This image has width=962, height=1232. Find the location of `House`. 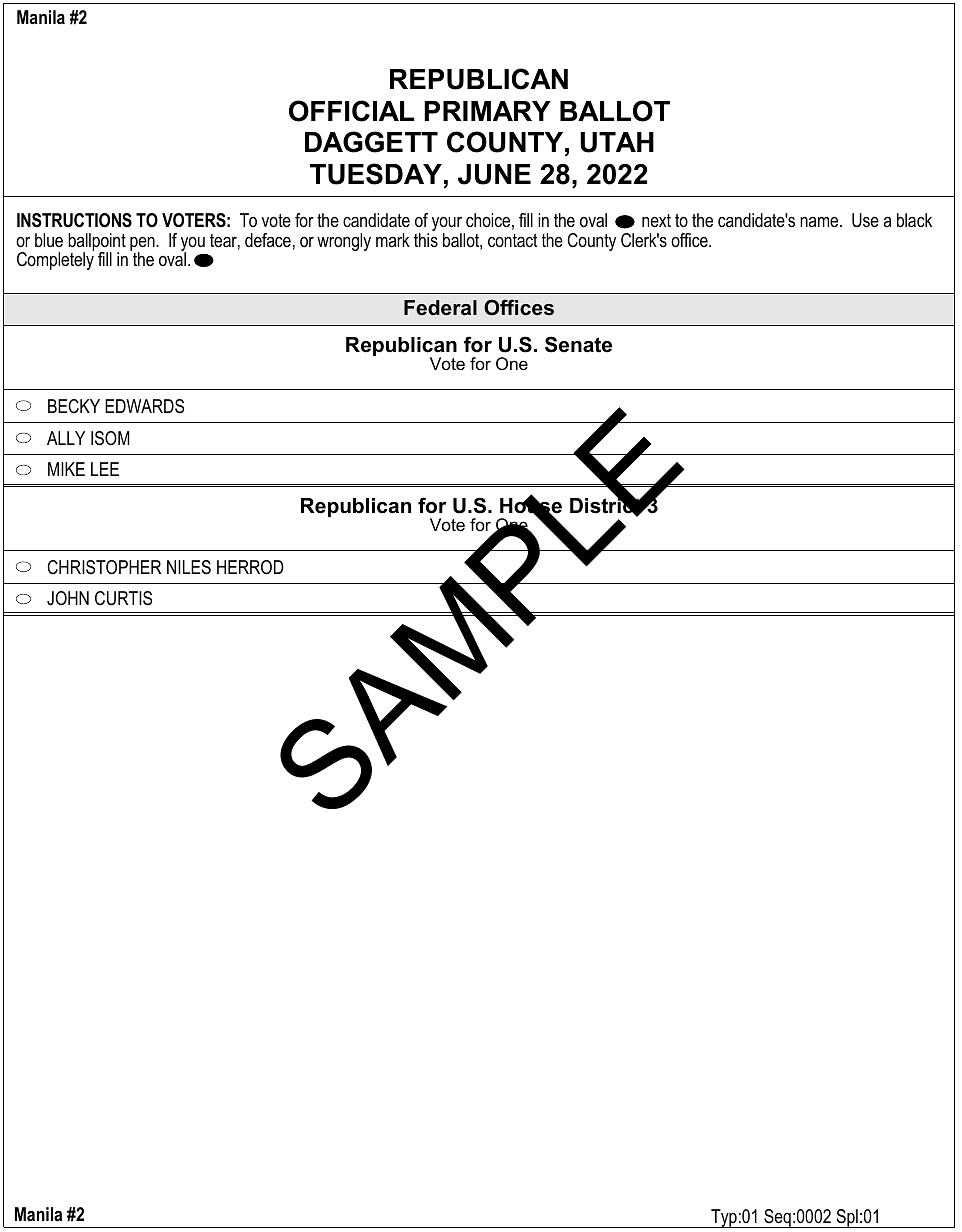

House is located at coordinates (531, 506).
